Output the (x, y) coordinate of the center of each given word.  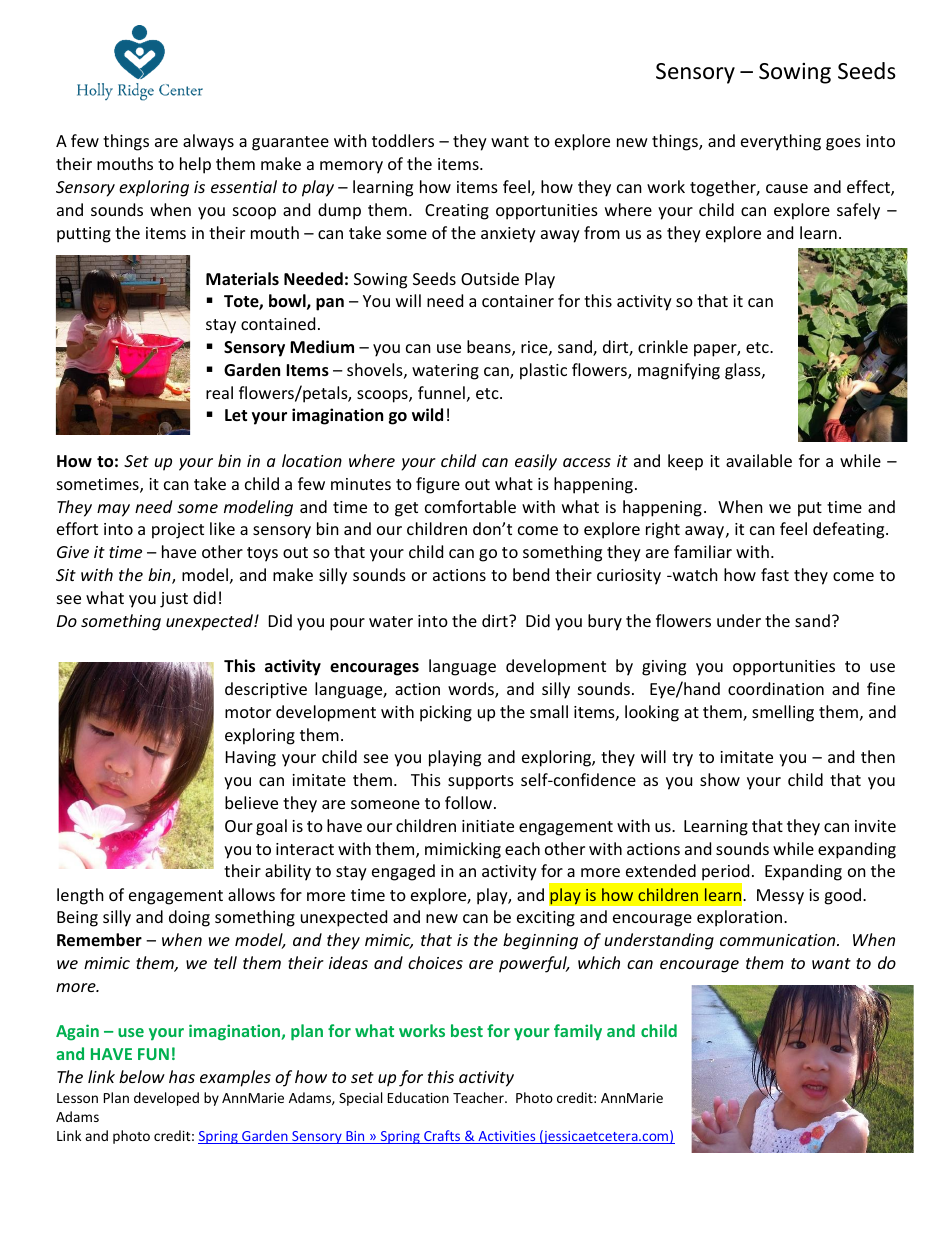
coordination (776, 688)
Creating (457, 212)
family (578, 1032)
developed (166, 1099)
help (195, 165)
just (174, 600)
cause (787, 188)
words (472, 690)
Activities (507, 1137)
